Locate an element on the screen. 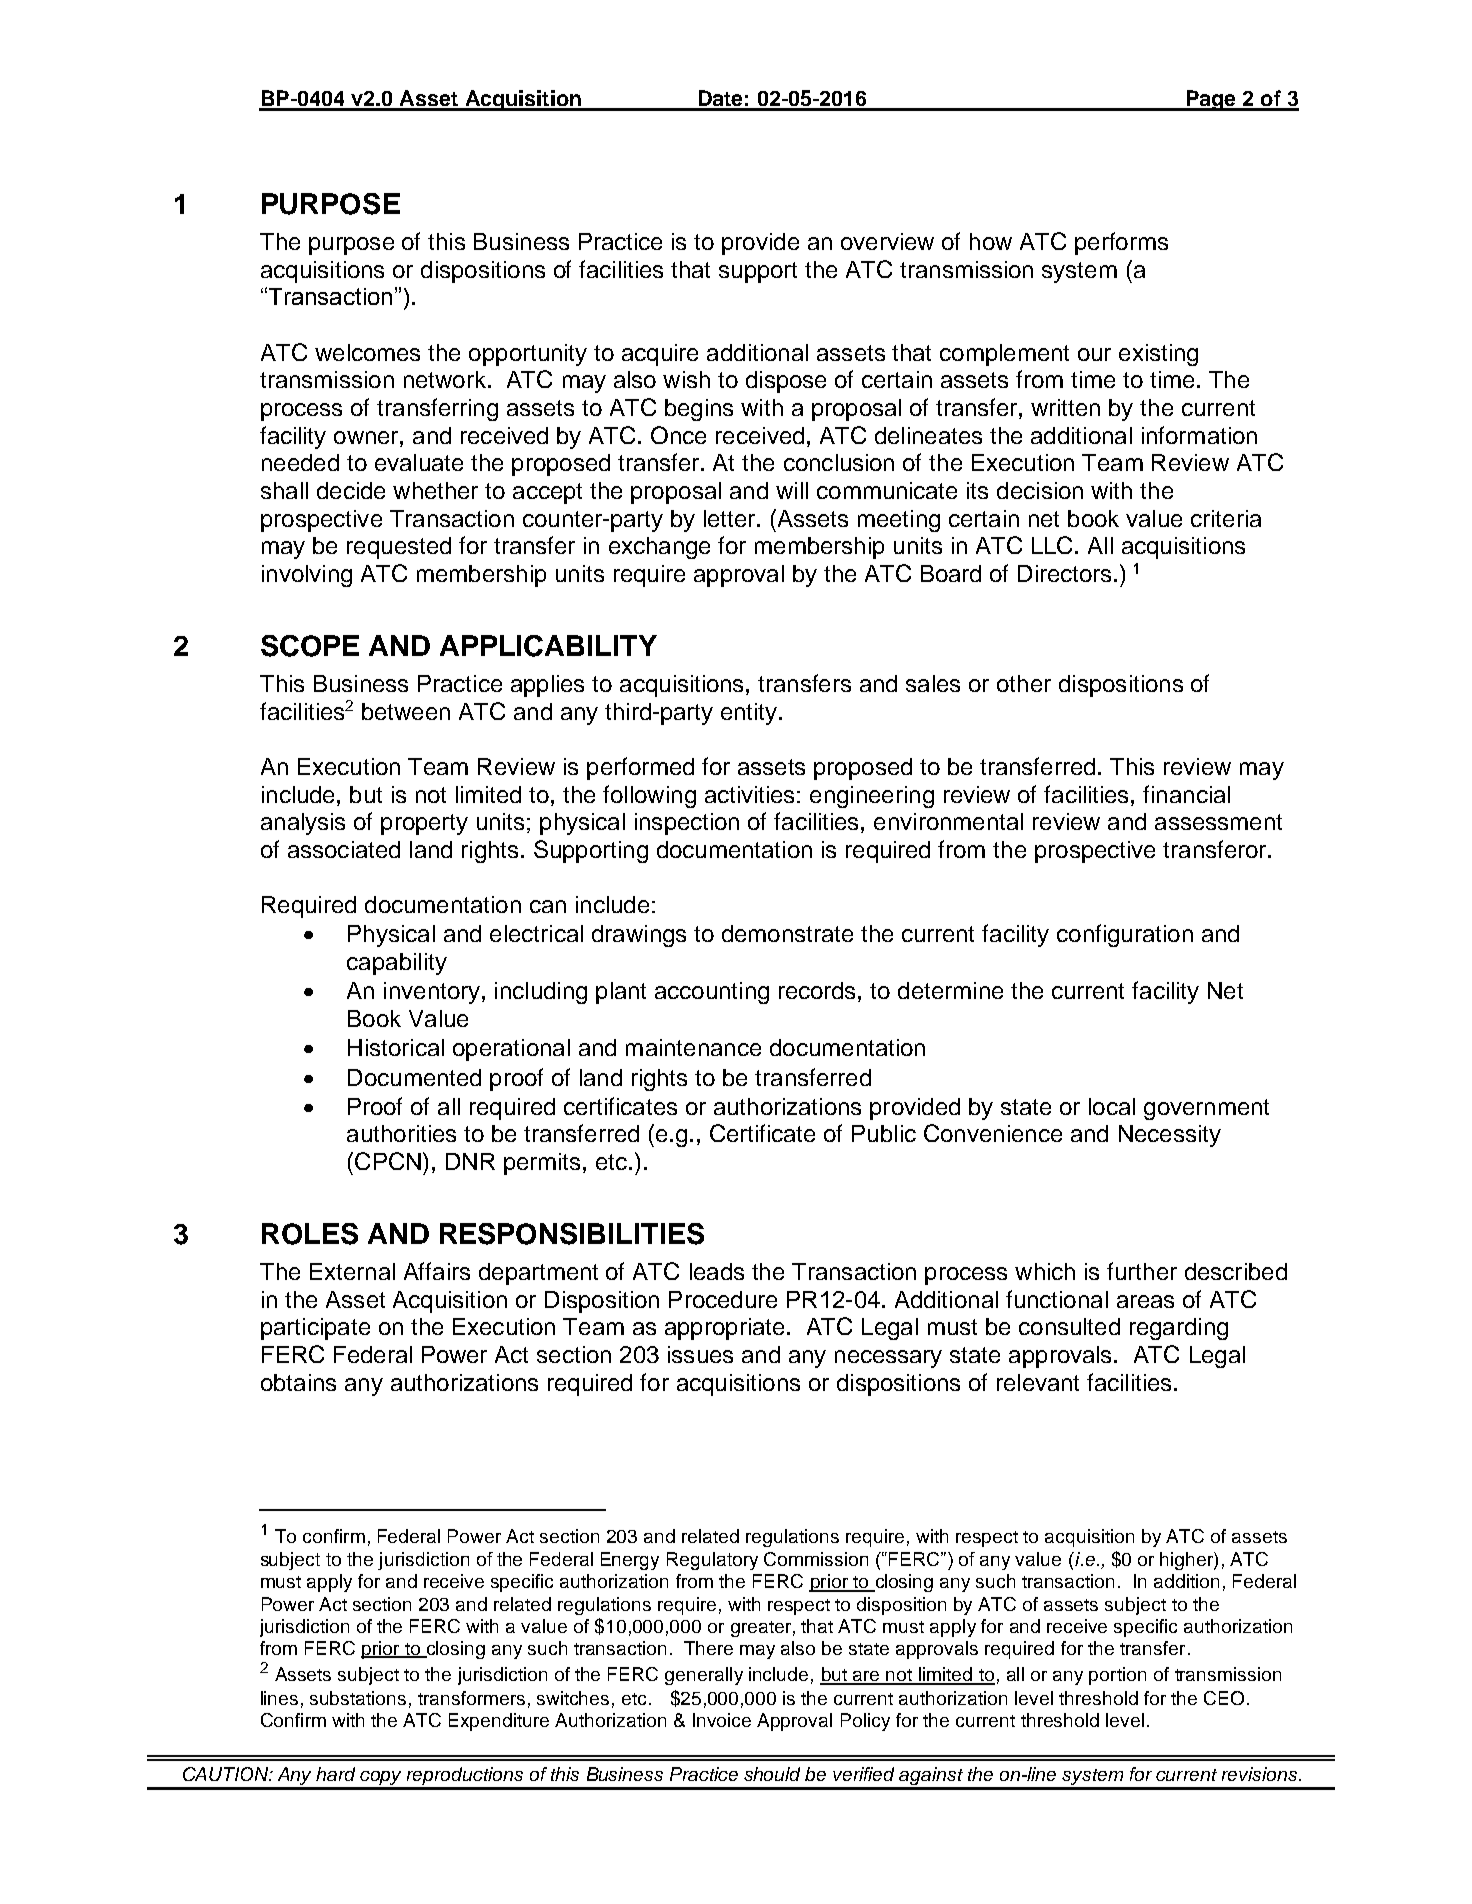 The width and height of the screenshot is (1472, 1904). Necessity is located at coordinates (1170, 1136).
